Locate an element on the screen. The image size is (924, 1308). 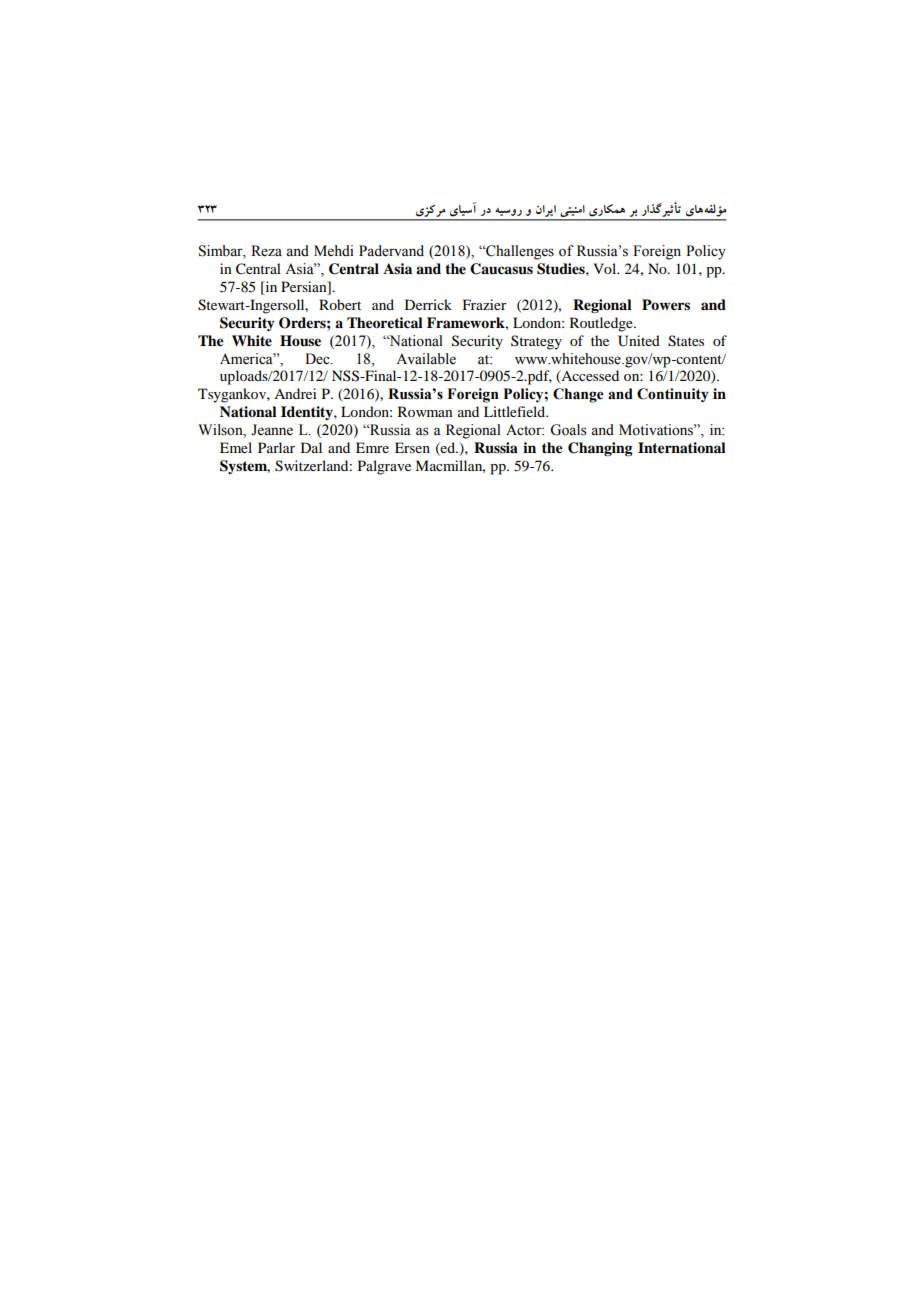
Robert is located at coordinates (340, 304).
